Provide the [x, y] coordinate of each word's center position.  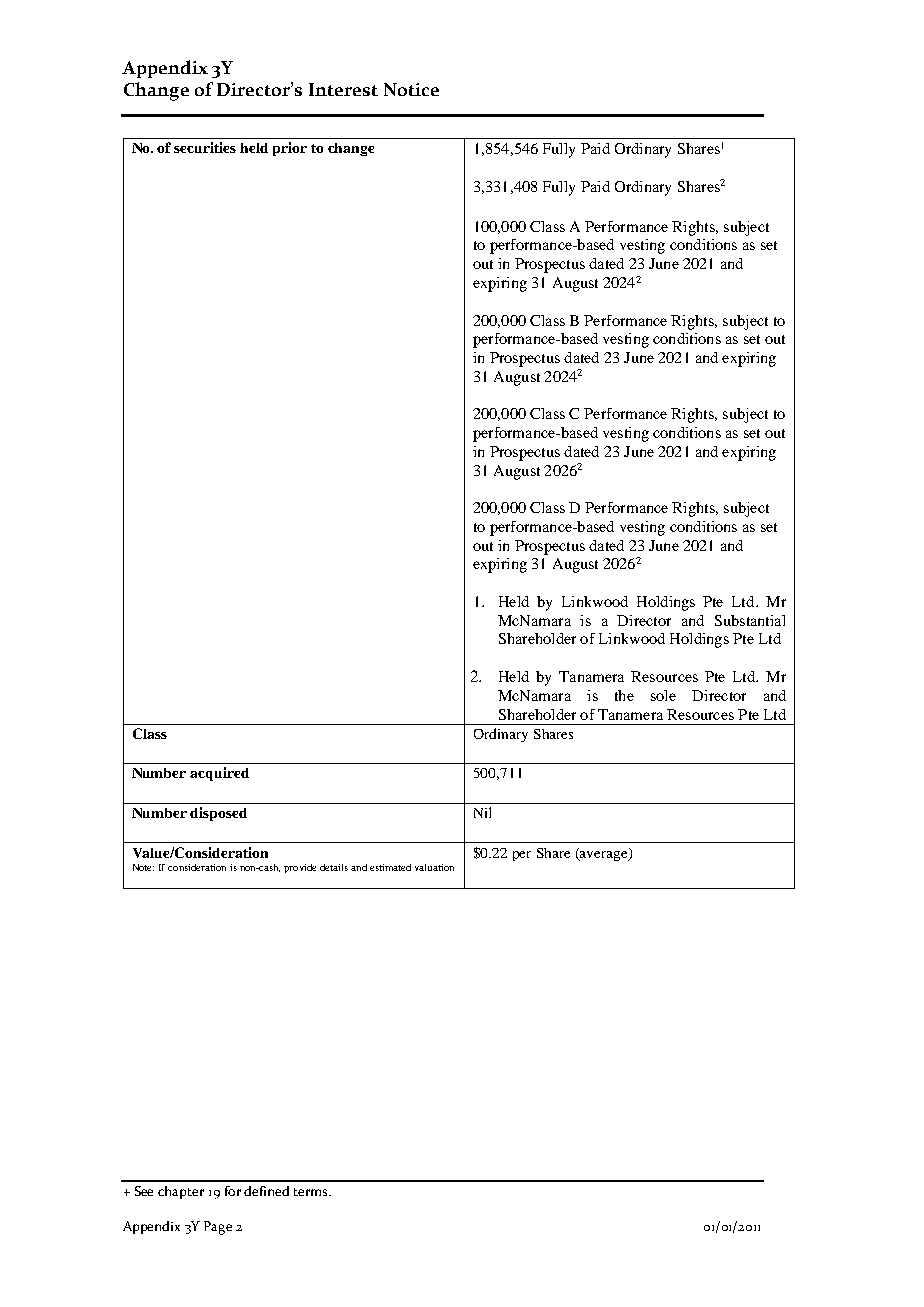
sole [663, 695]
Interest [343, 89]
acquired [219, 774]
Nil [482, 812]
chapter [181, 1192]
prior [290, 149]
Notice [411, 89]
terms [312, 1192]
